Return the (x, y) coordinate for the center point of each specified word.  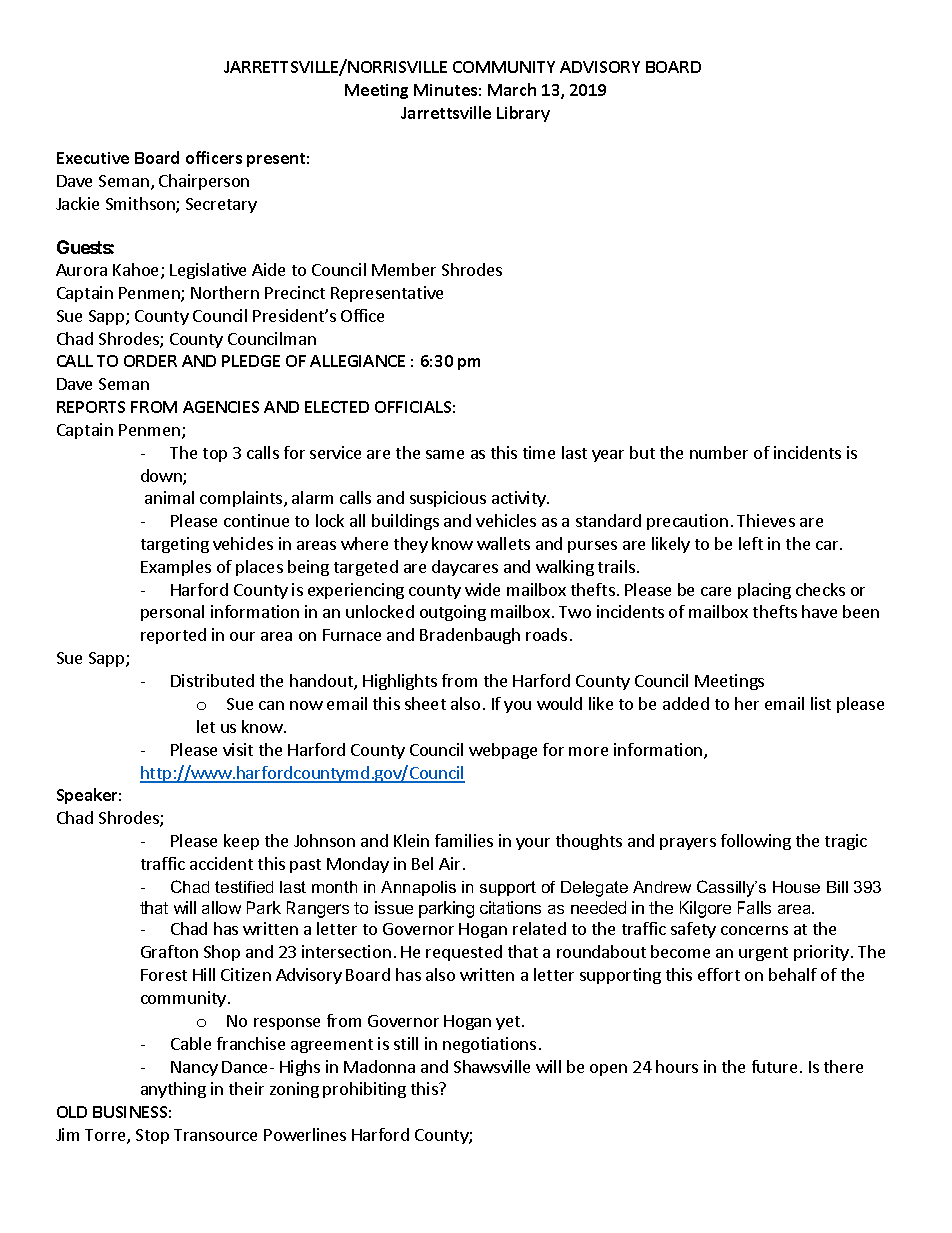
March (512, 89)
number (719, 452)
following (756, 842)
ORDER (150, 361)
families (464, 840)
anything (173, 1090)
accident (221, 863)
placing (764, 591)
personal (172, 613)
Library (523, 114)
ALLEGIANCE (357, 361)
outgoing (453, 613)
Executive (93, 158)
